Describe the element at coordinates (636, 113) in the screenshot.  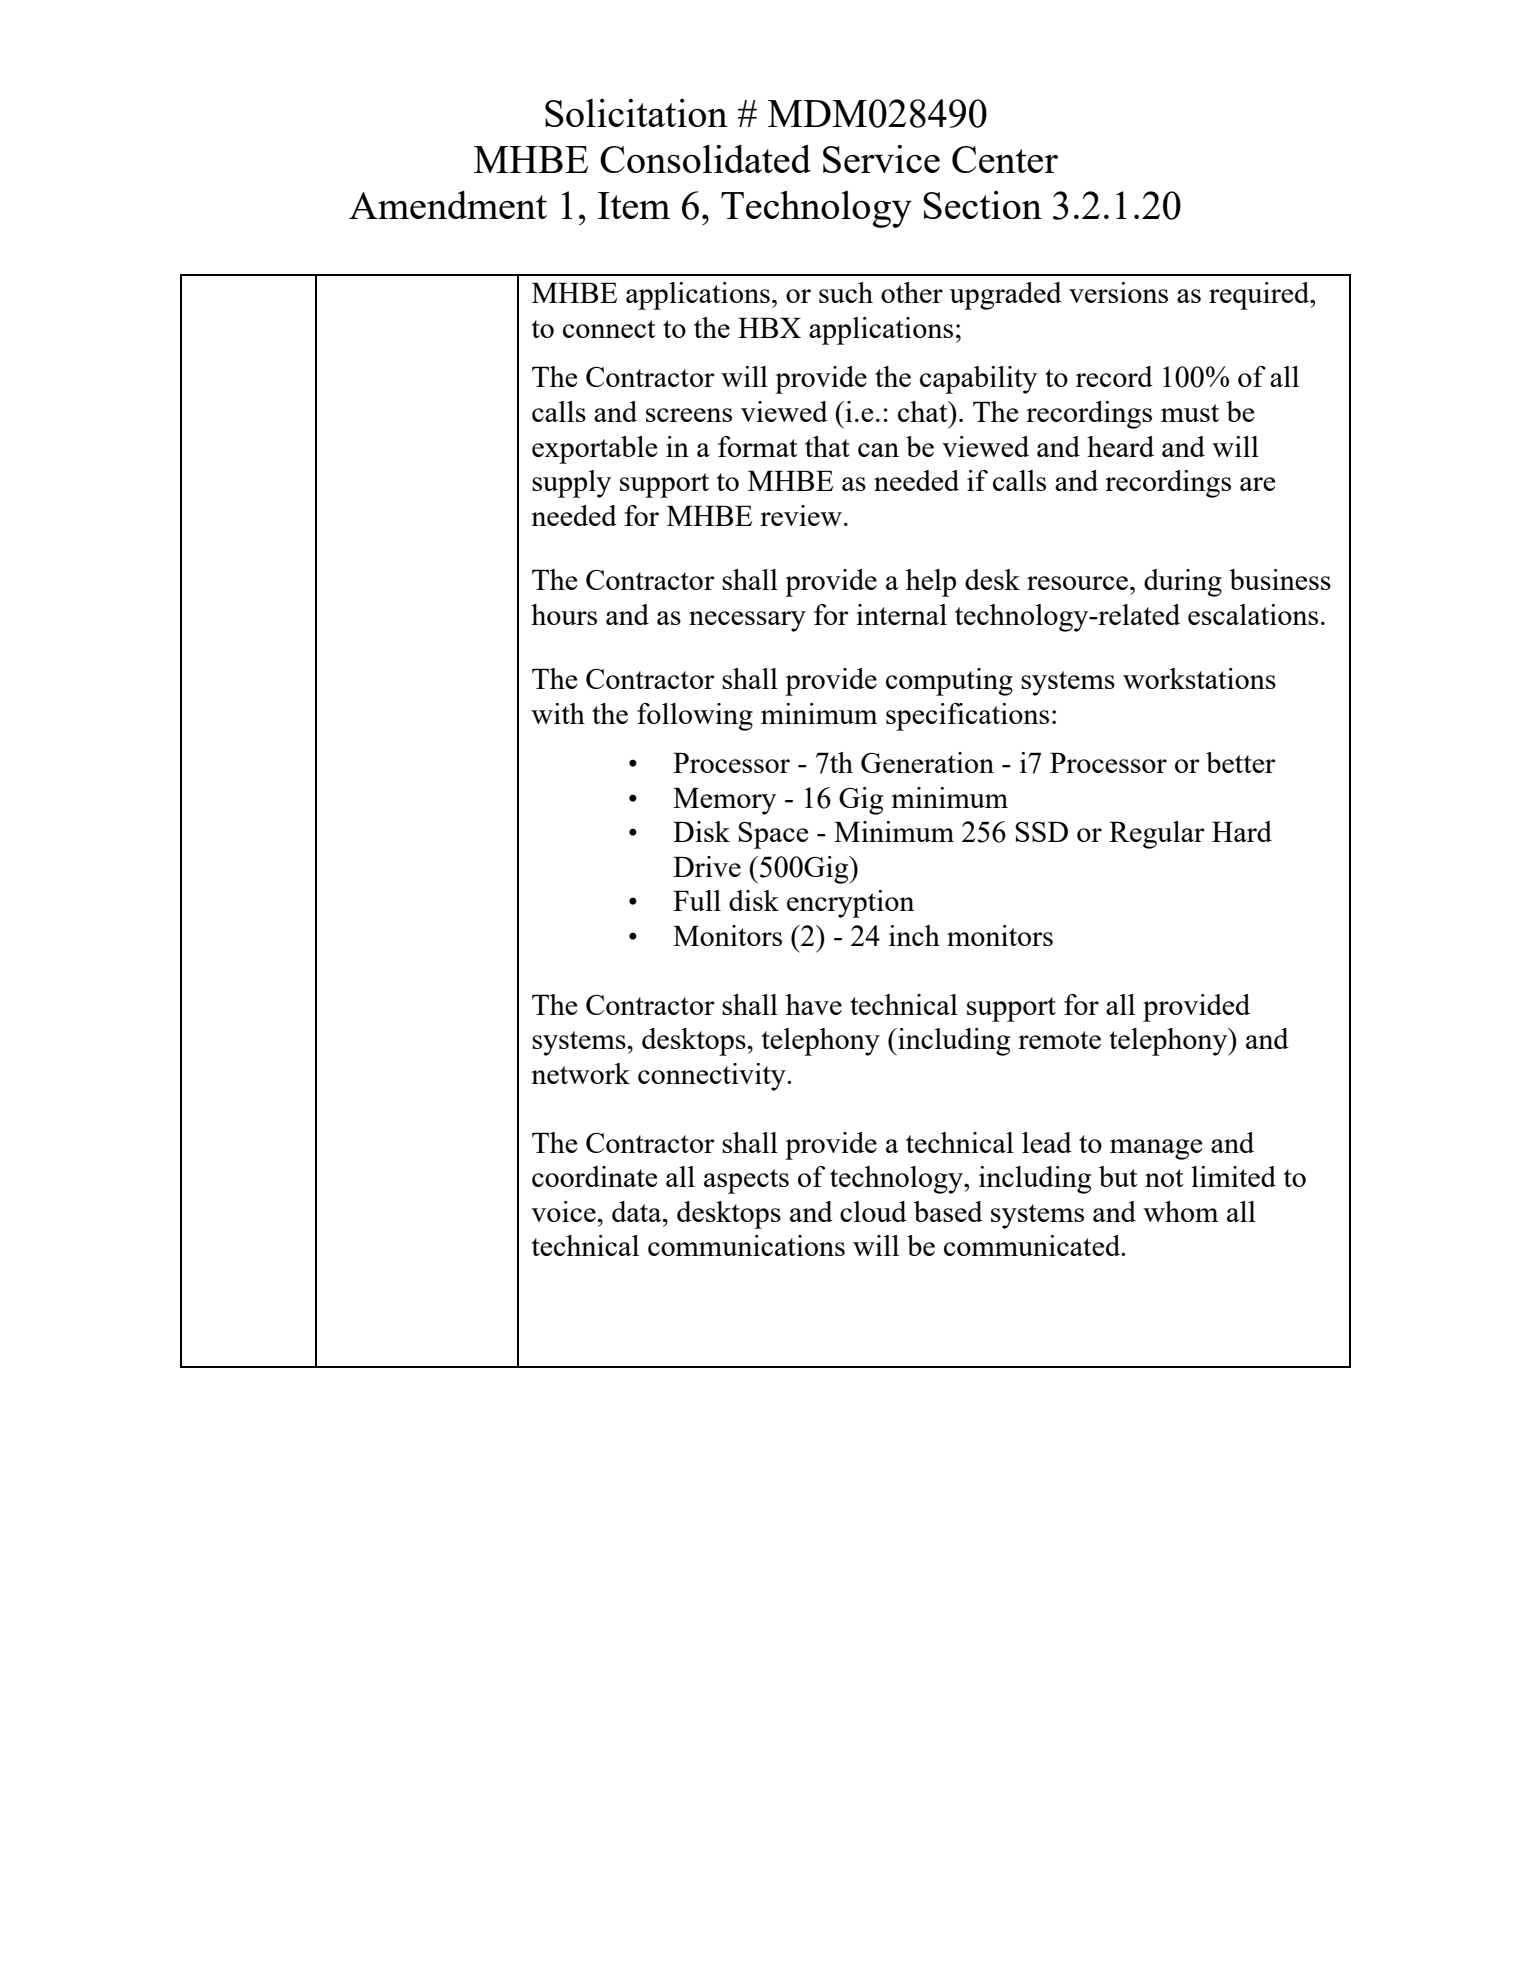
I see `Solicitation` at that location.
